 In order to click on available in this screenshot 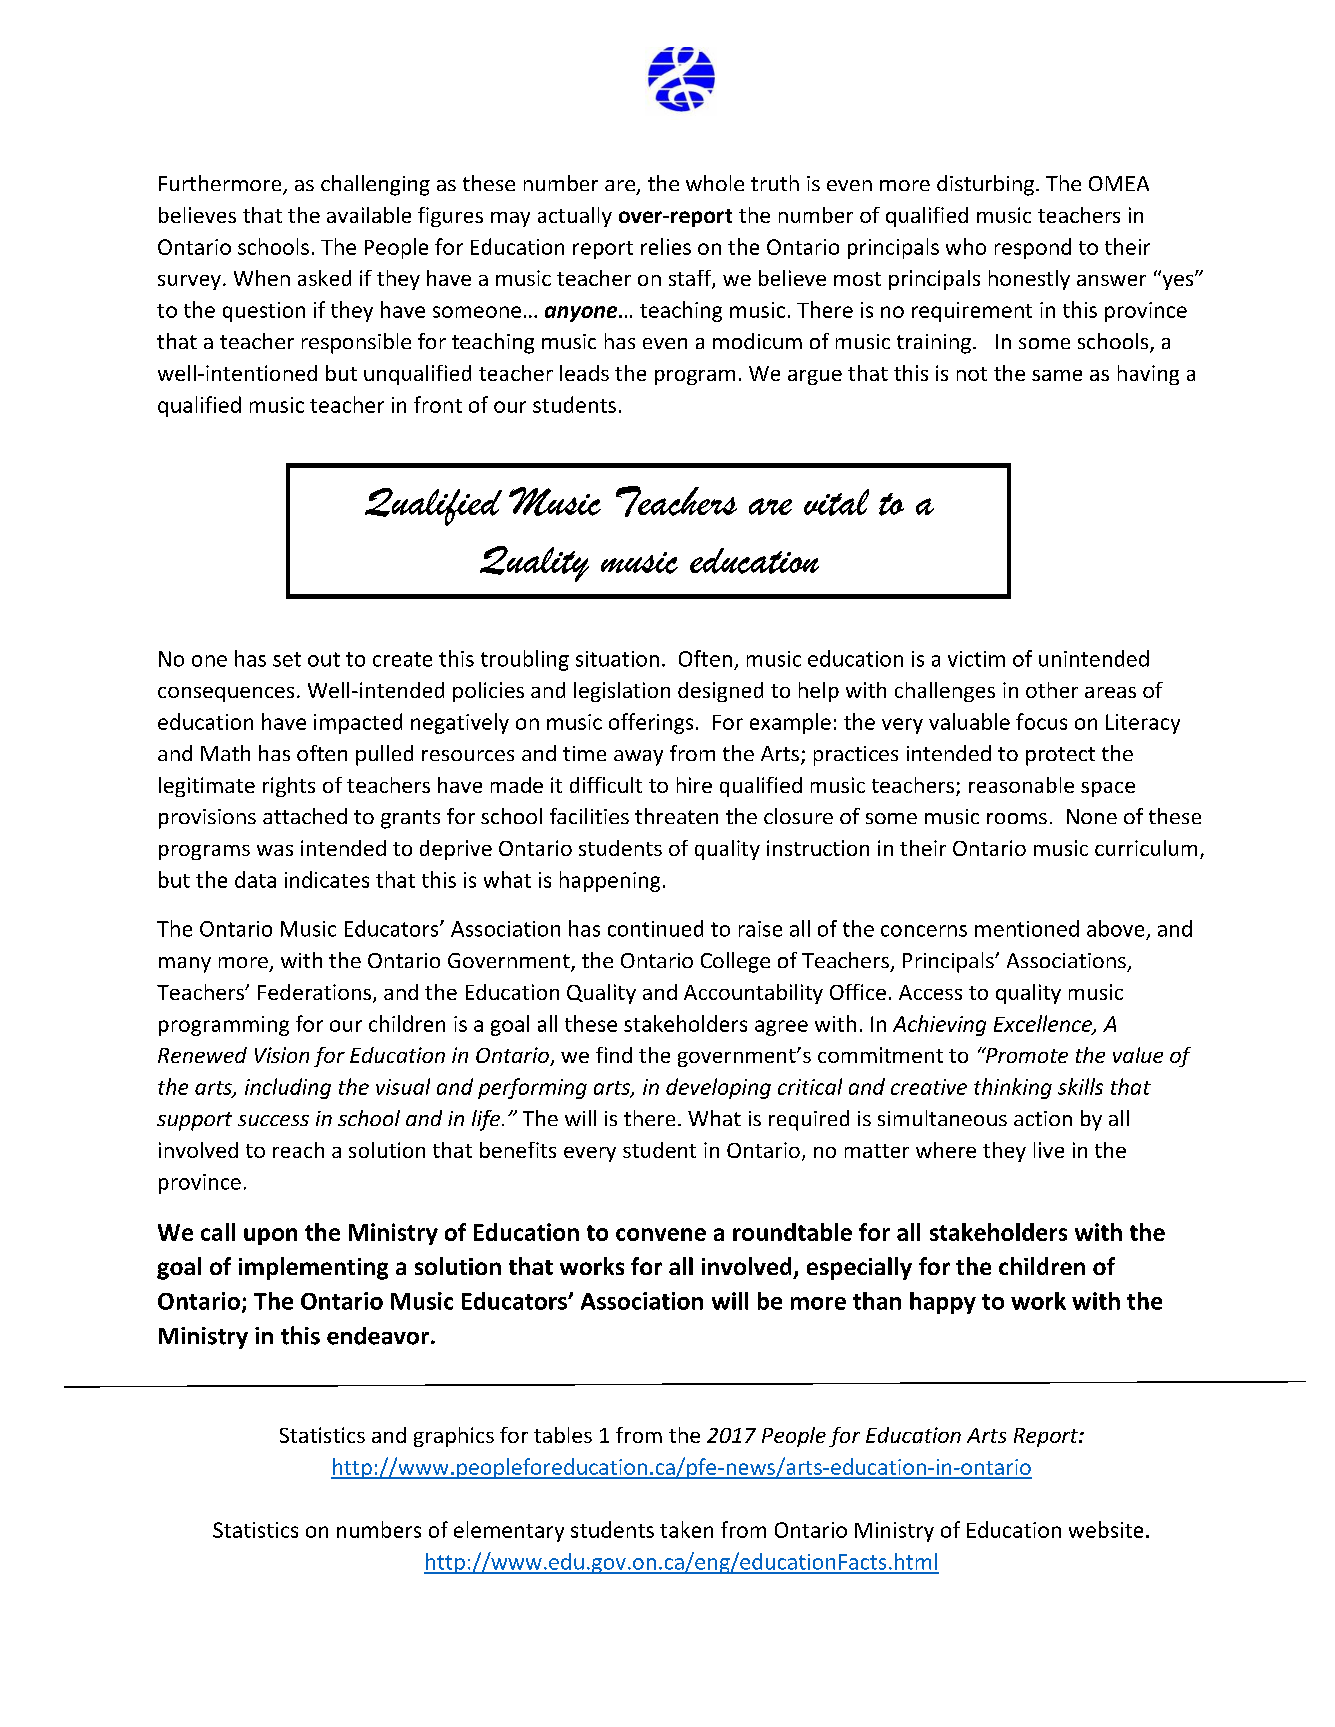, I will do `click(369, 215)`.
